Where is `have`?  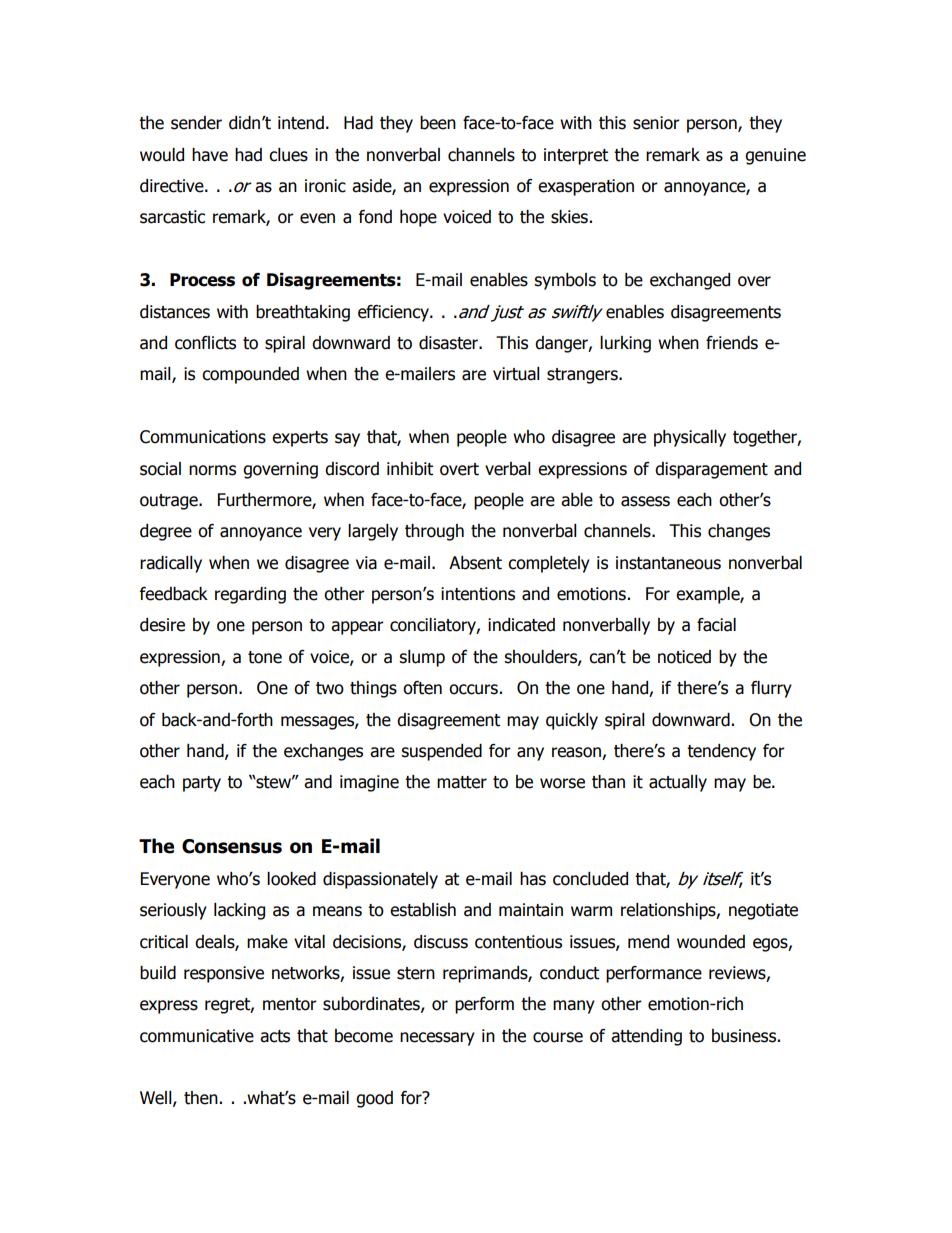 have is located at coordinates (210, 155).
